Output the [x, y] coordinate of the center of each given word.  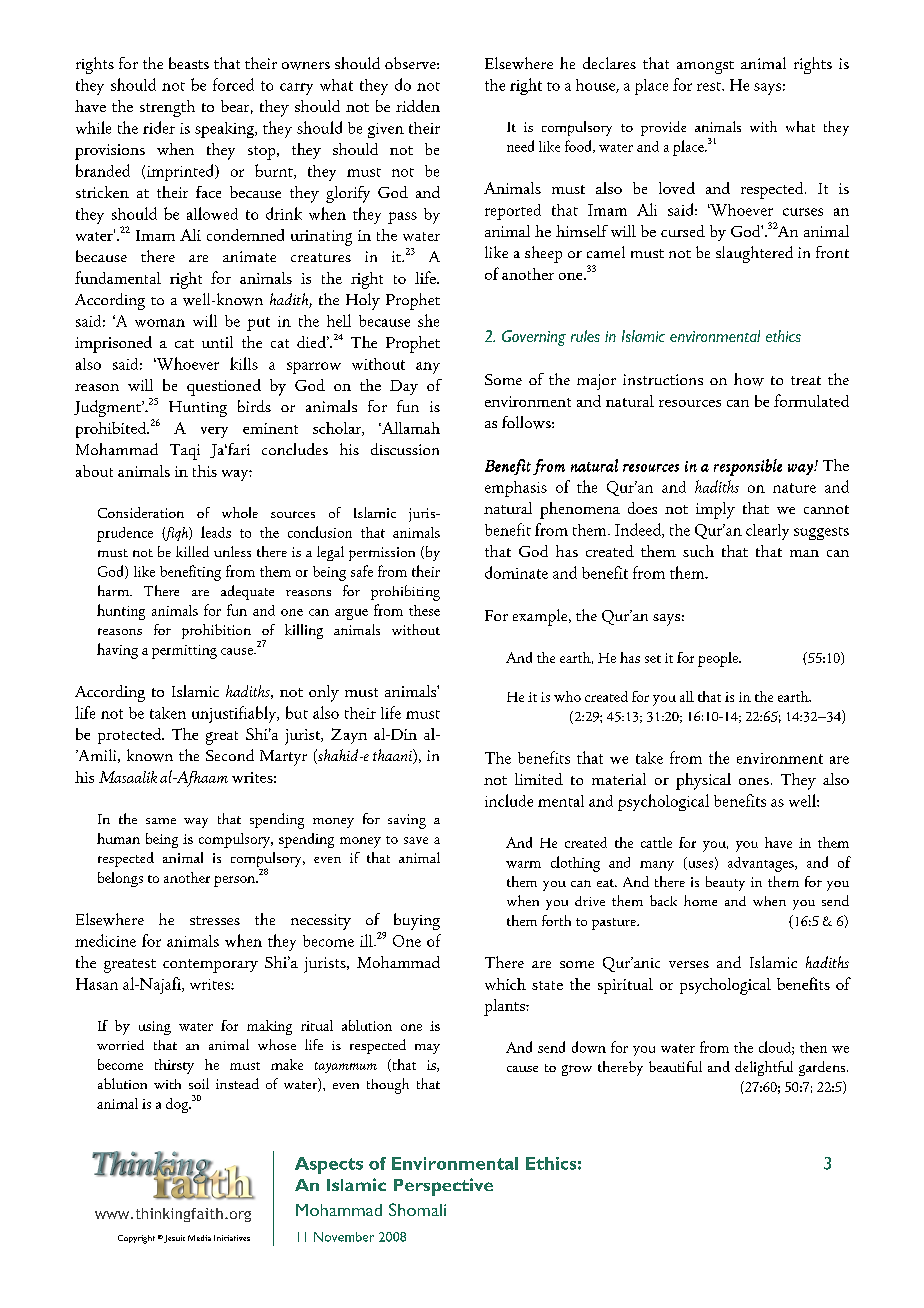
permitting [184, 652]
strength [167, 108]
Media [199, 1238]
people [719, 659]
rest [710, 86]
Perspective [443, 1187]
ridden [418, 106]
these [424, 610]
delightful [764, 1068]
